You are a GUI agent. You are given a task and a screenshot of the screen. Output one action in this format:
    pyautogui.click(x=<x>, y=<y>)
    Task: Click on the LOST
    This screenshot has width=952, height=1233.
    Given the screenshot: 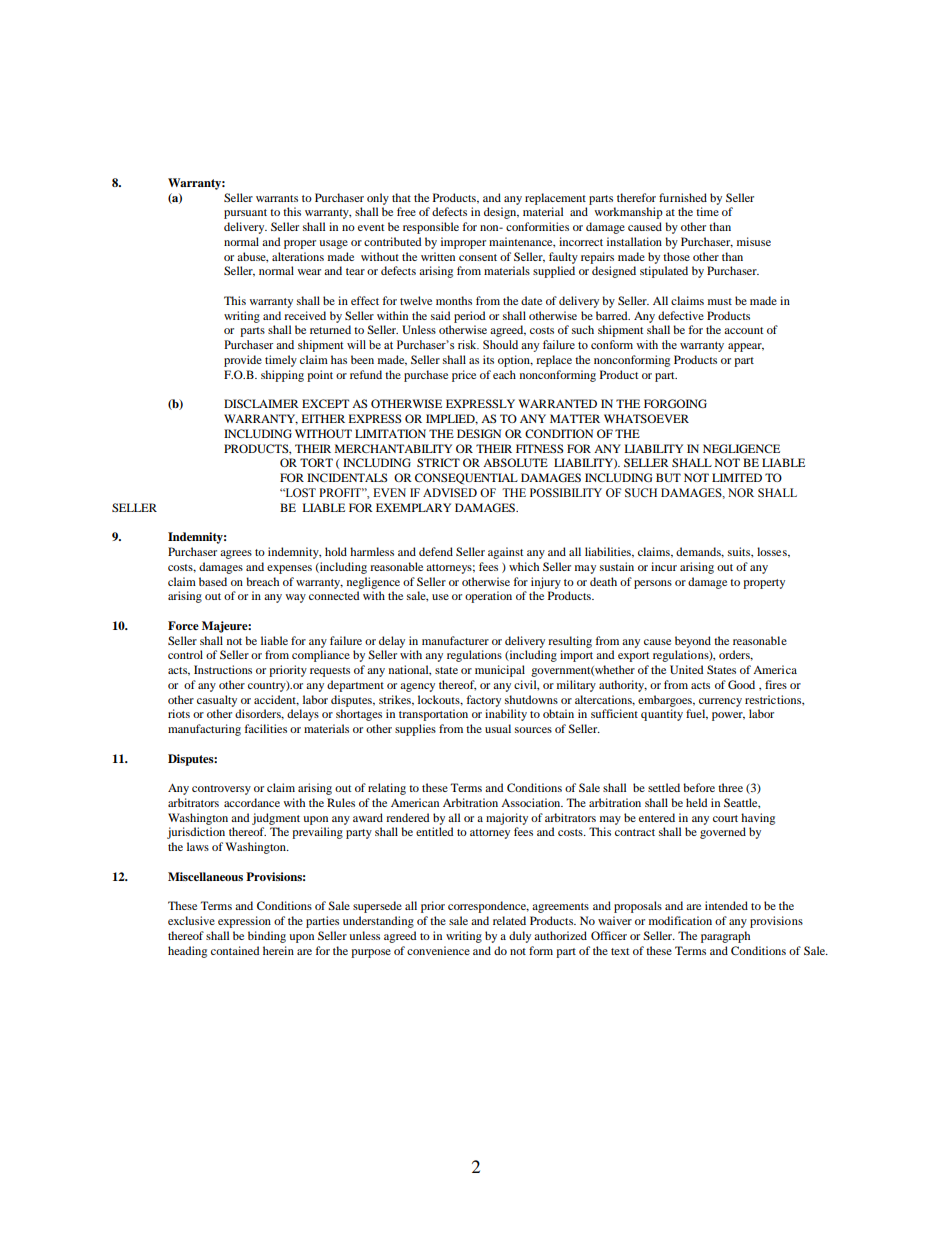 What is the action you would take?
    pyautogui.click(x=299, y=493)
